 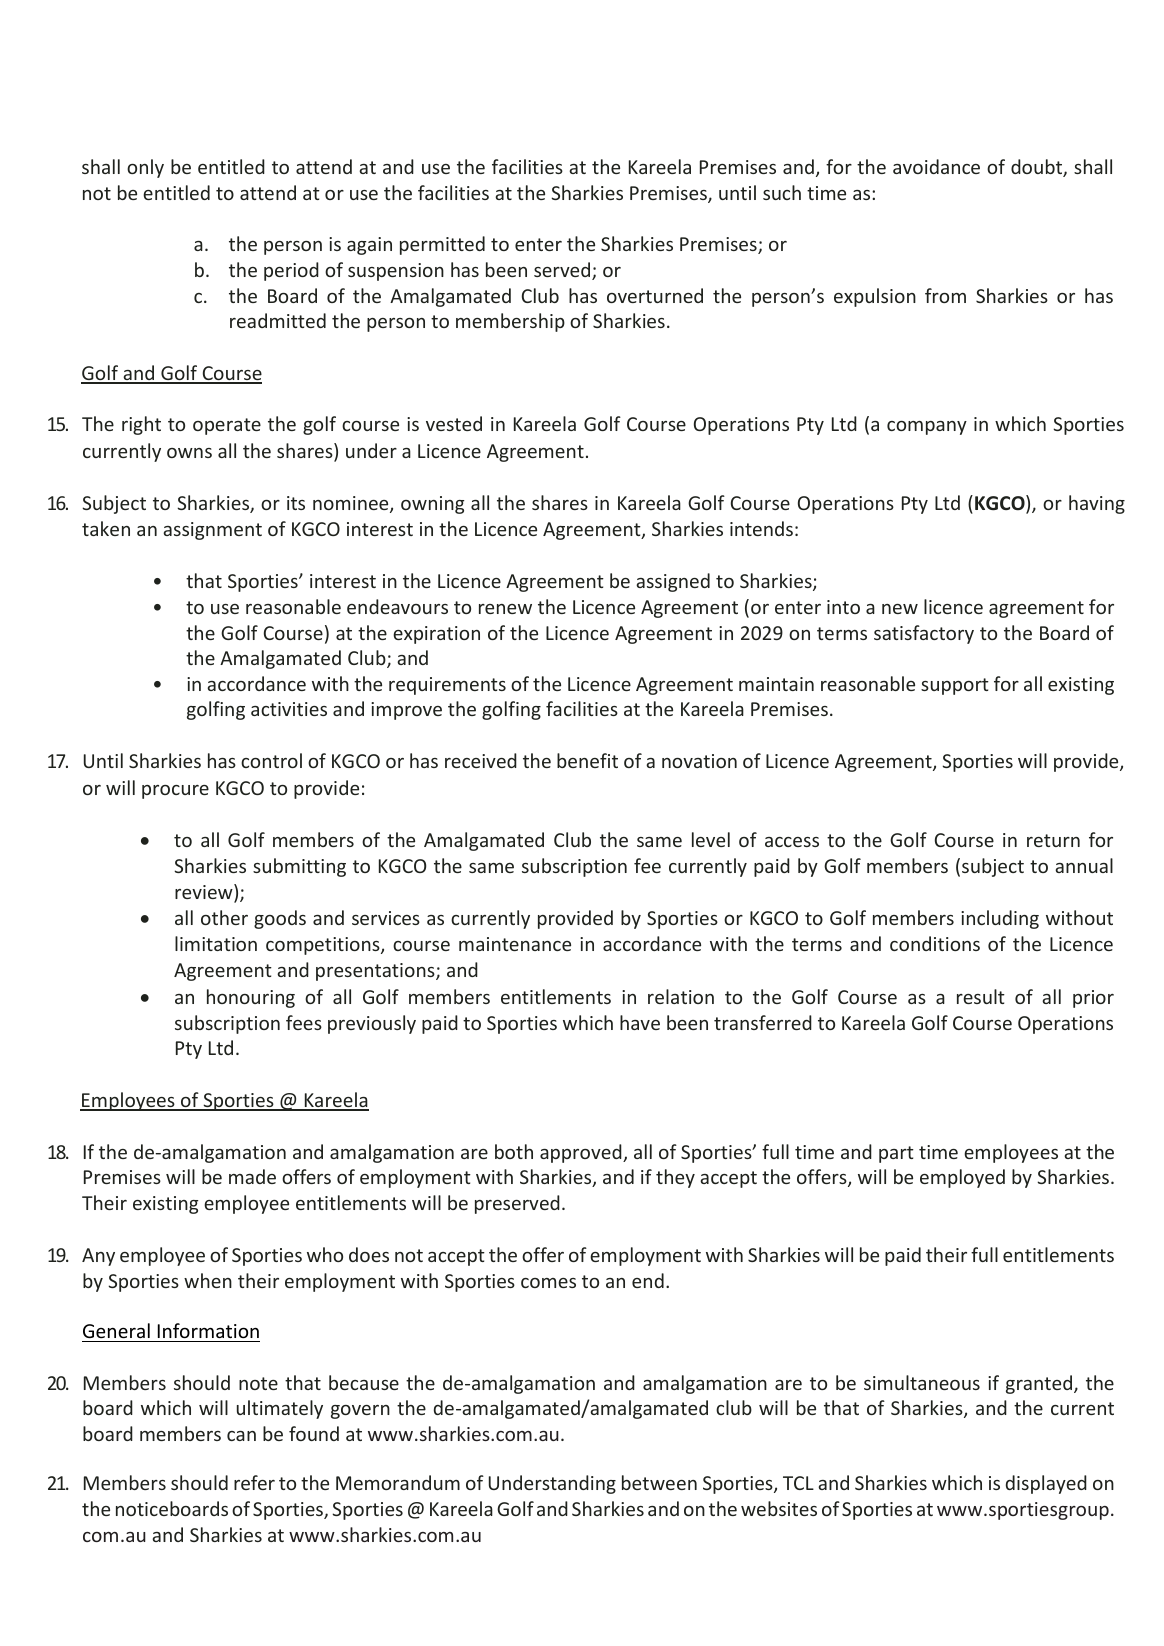 What do you see at coordinates (935, 943) in the screenshot?
I see `conditions` at bounding box center [935, 943].
